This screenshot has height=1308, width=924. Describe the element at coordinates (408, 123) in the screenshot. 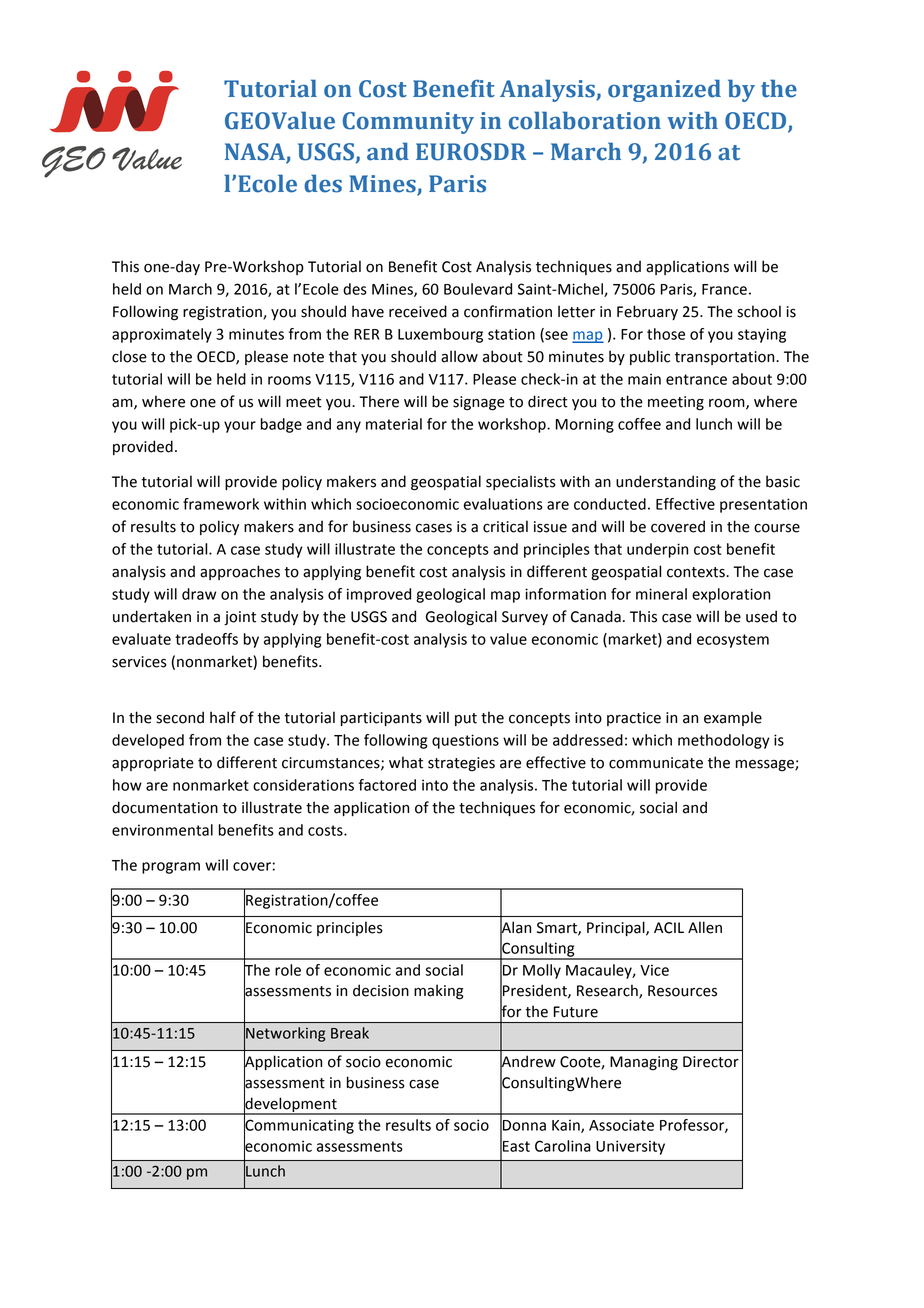

I see `Community` at that location.
